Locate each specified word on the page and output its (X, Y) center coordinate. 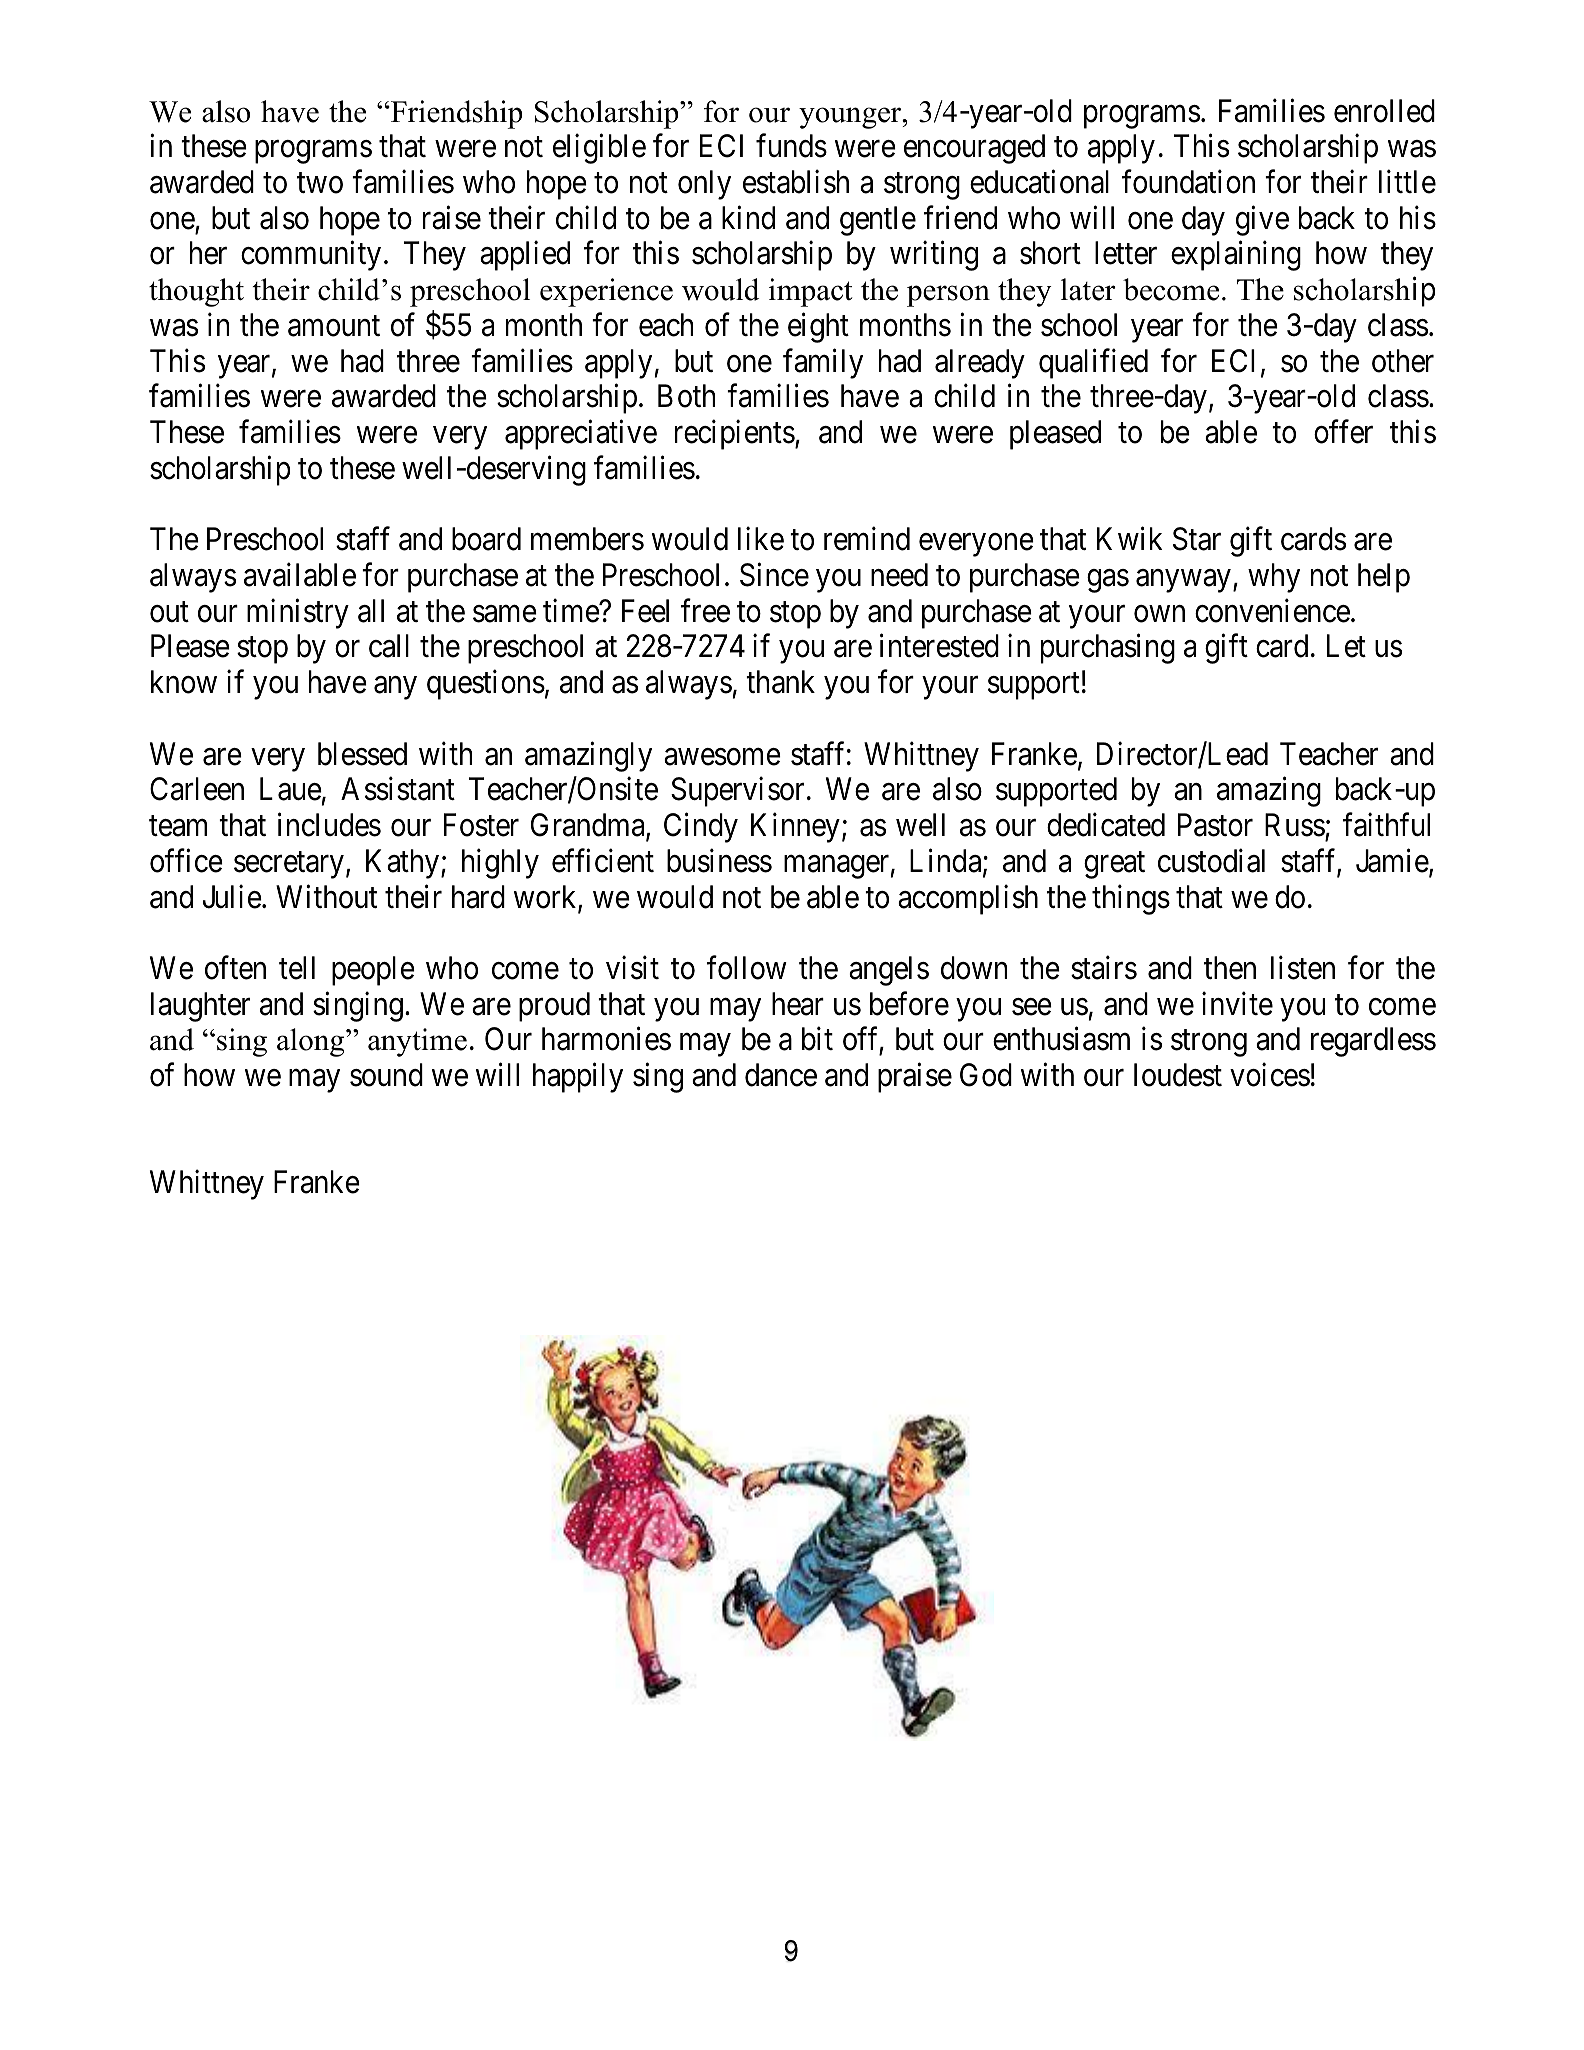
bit (817, 1039)
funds (791, 146)
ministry (298, 614)
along (312, 1042)
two (320, 183)
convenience (1272, 611)
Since (774, 575)
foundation (1188, 182)
